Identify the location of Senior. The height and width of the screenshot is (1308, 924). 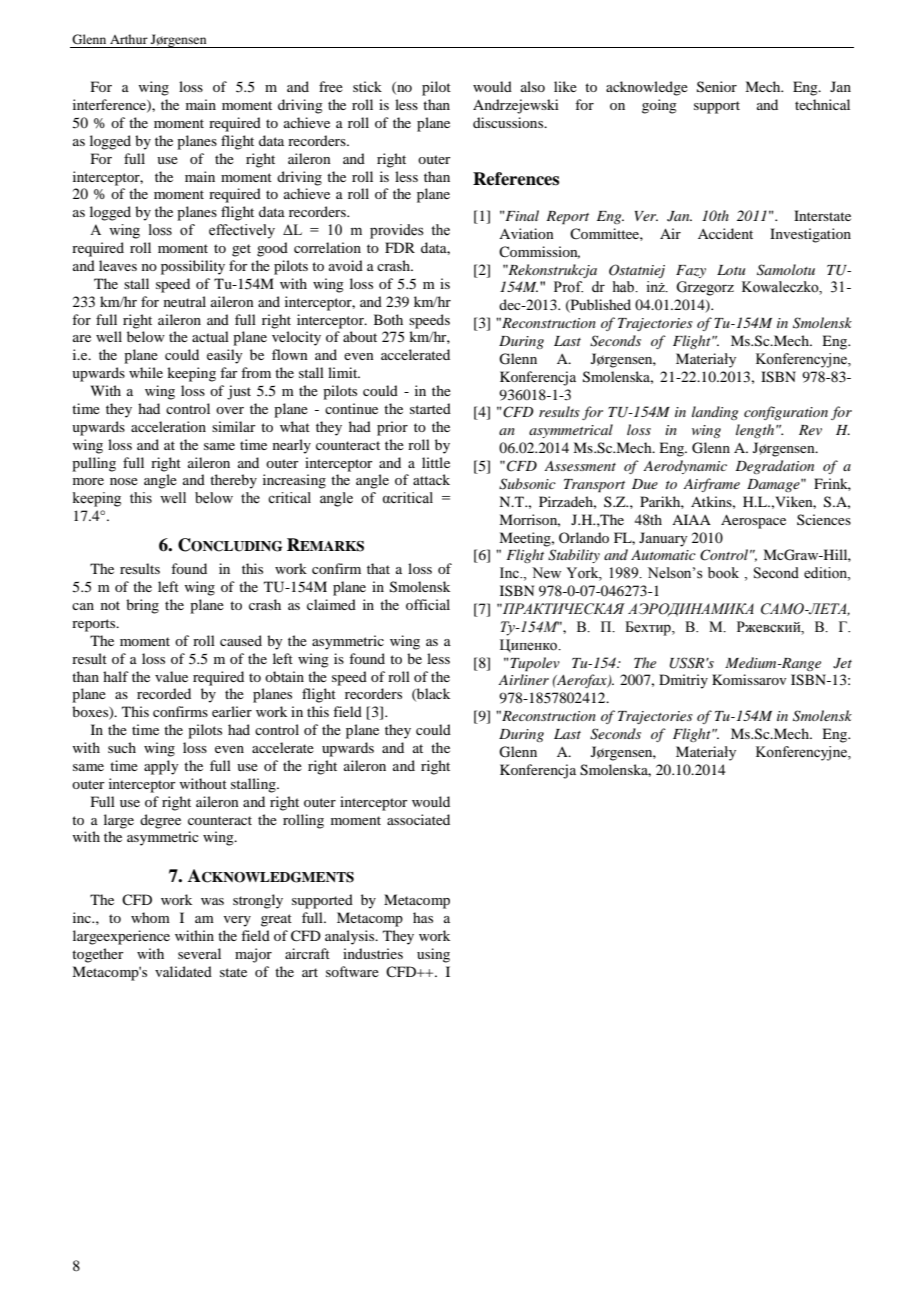
(717, 87).
